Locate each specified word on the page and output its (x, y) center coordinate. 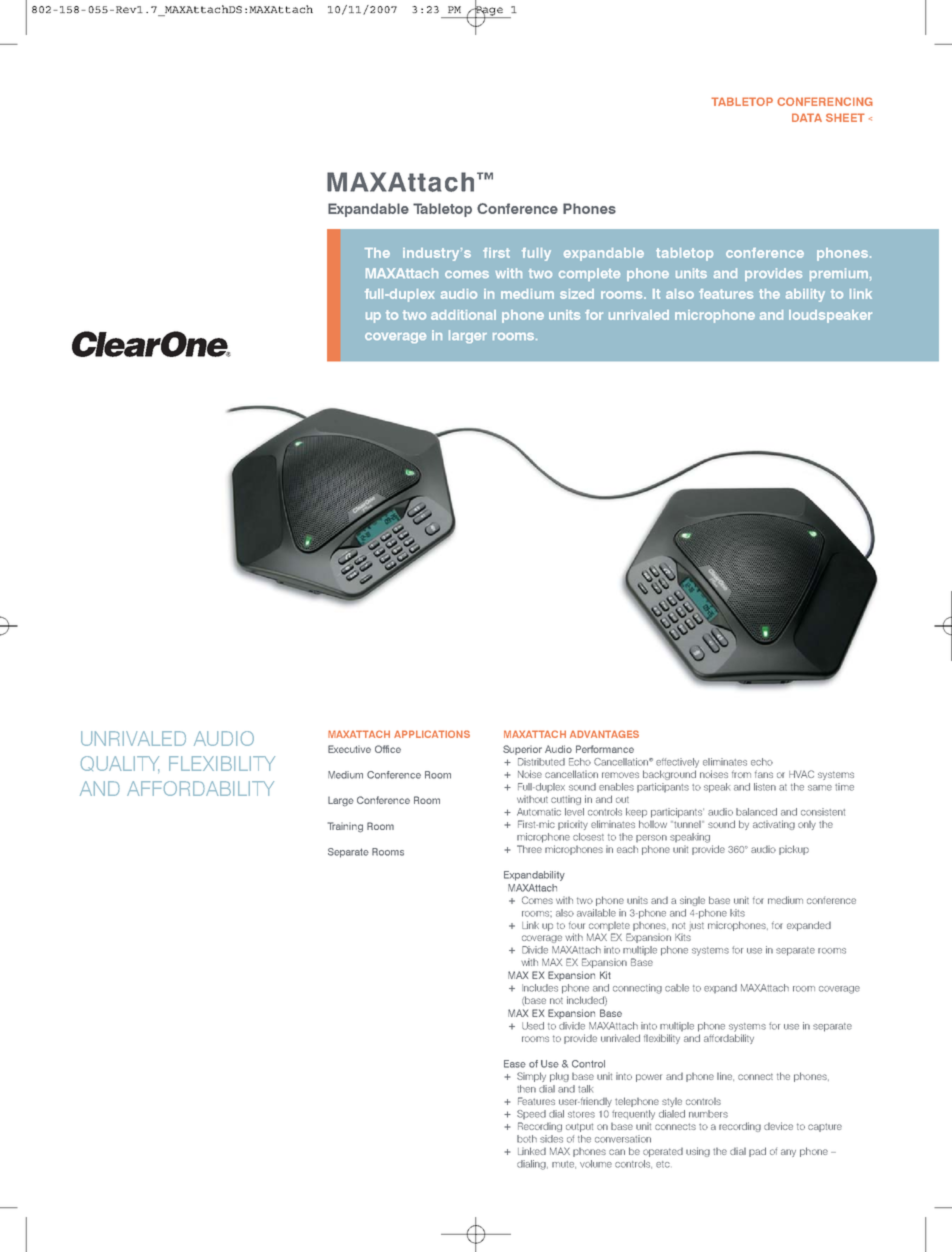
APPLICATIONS (432, 734)
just (696, 926)
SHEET (845, 117)
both (527, 1139)
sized (577, 294)
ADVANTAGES (604, 734)
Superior (522, 750)
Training (345, 827)
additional (463, 315)
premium (839, 274)
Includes (540, 988)
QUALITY (120, 763)
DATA (807, 117)
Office (388, 749)
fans (764, 774)
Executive (349, 749)
